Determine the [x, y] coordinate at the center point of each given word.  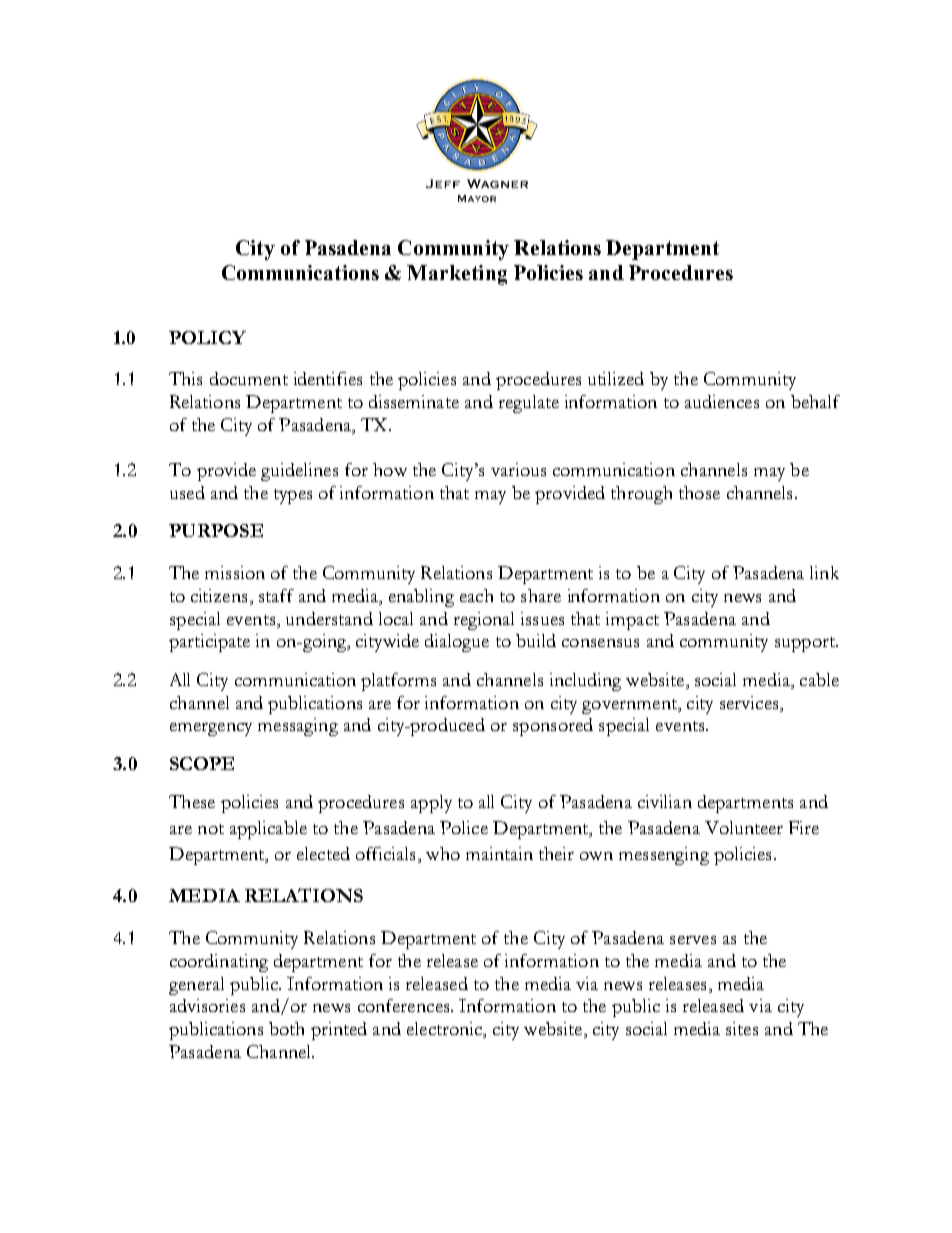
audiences [722, 401]
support [806, 644]
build [536, 640]
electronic [445, 1030]
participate [209, 643]
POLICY [207, 337]
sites [742, 1028]
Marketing [457, 275]
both [286, 1028]
